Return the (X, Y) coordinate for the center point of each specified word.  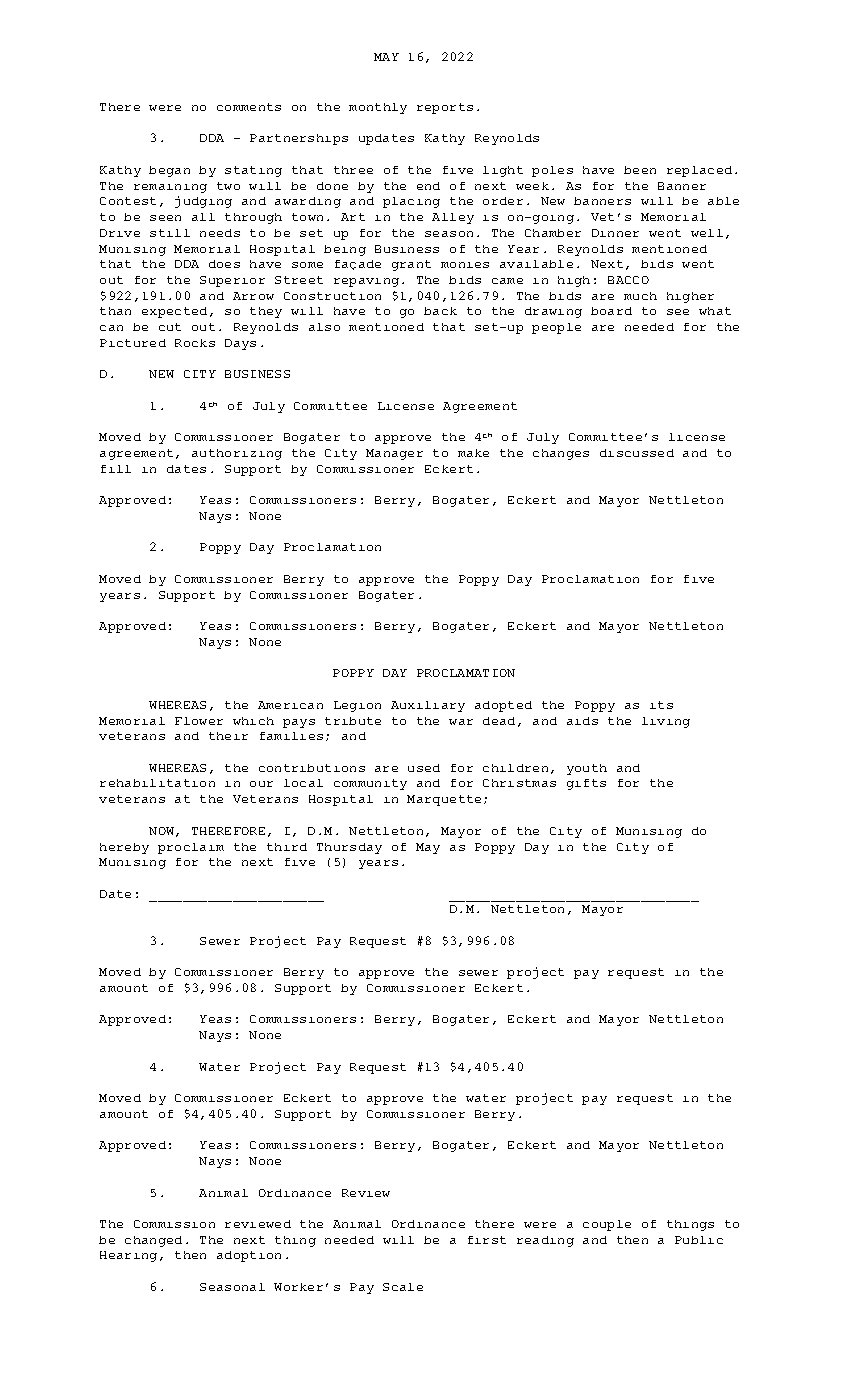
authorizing (237, 454)
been (640, 170)
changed (153, 1241)
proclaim (191, 848)
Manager (394, 454)
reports (445, 108)
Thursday (349, 848)
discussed (637, 453)
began (169, 171)
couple (607, 1225)
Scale (403, 1287)
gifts (586, 784)
